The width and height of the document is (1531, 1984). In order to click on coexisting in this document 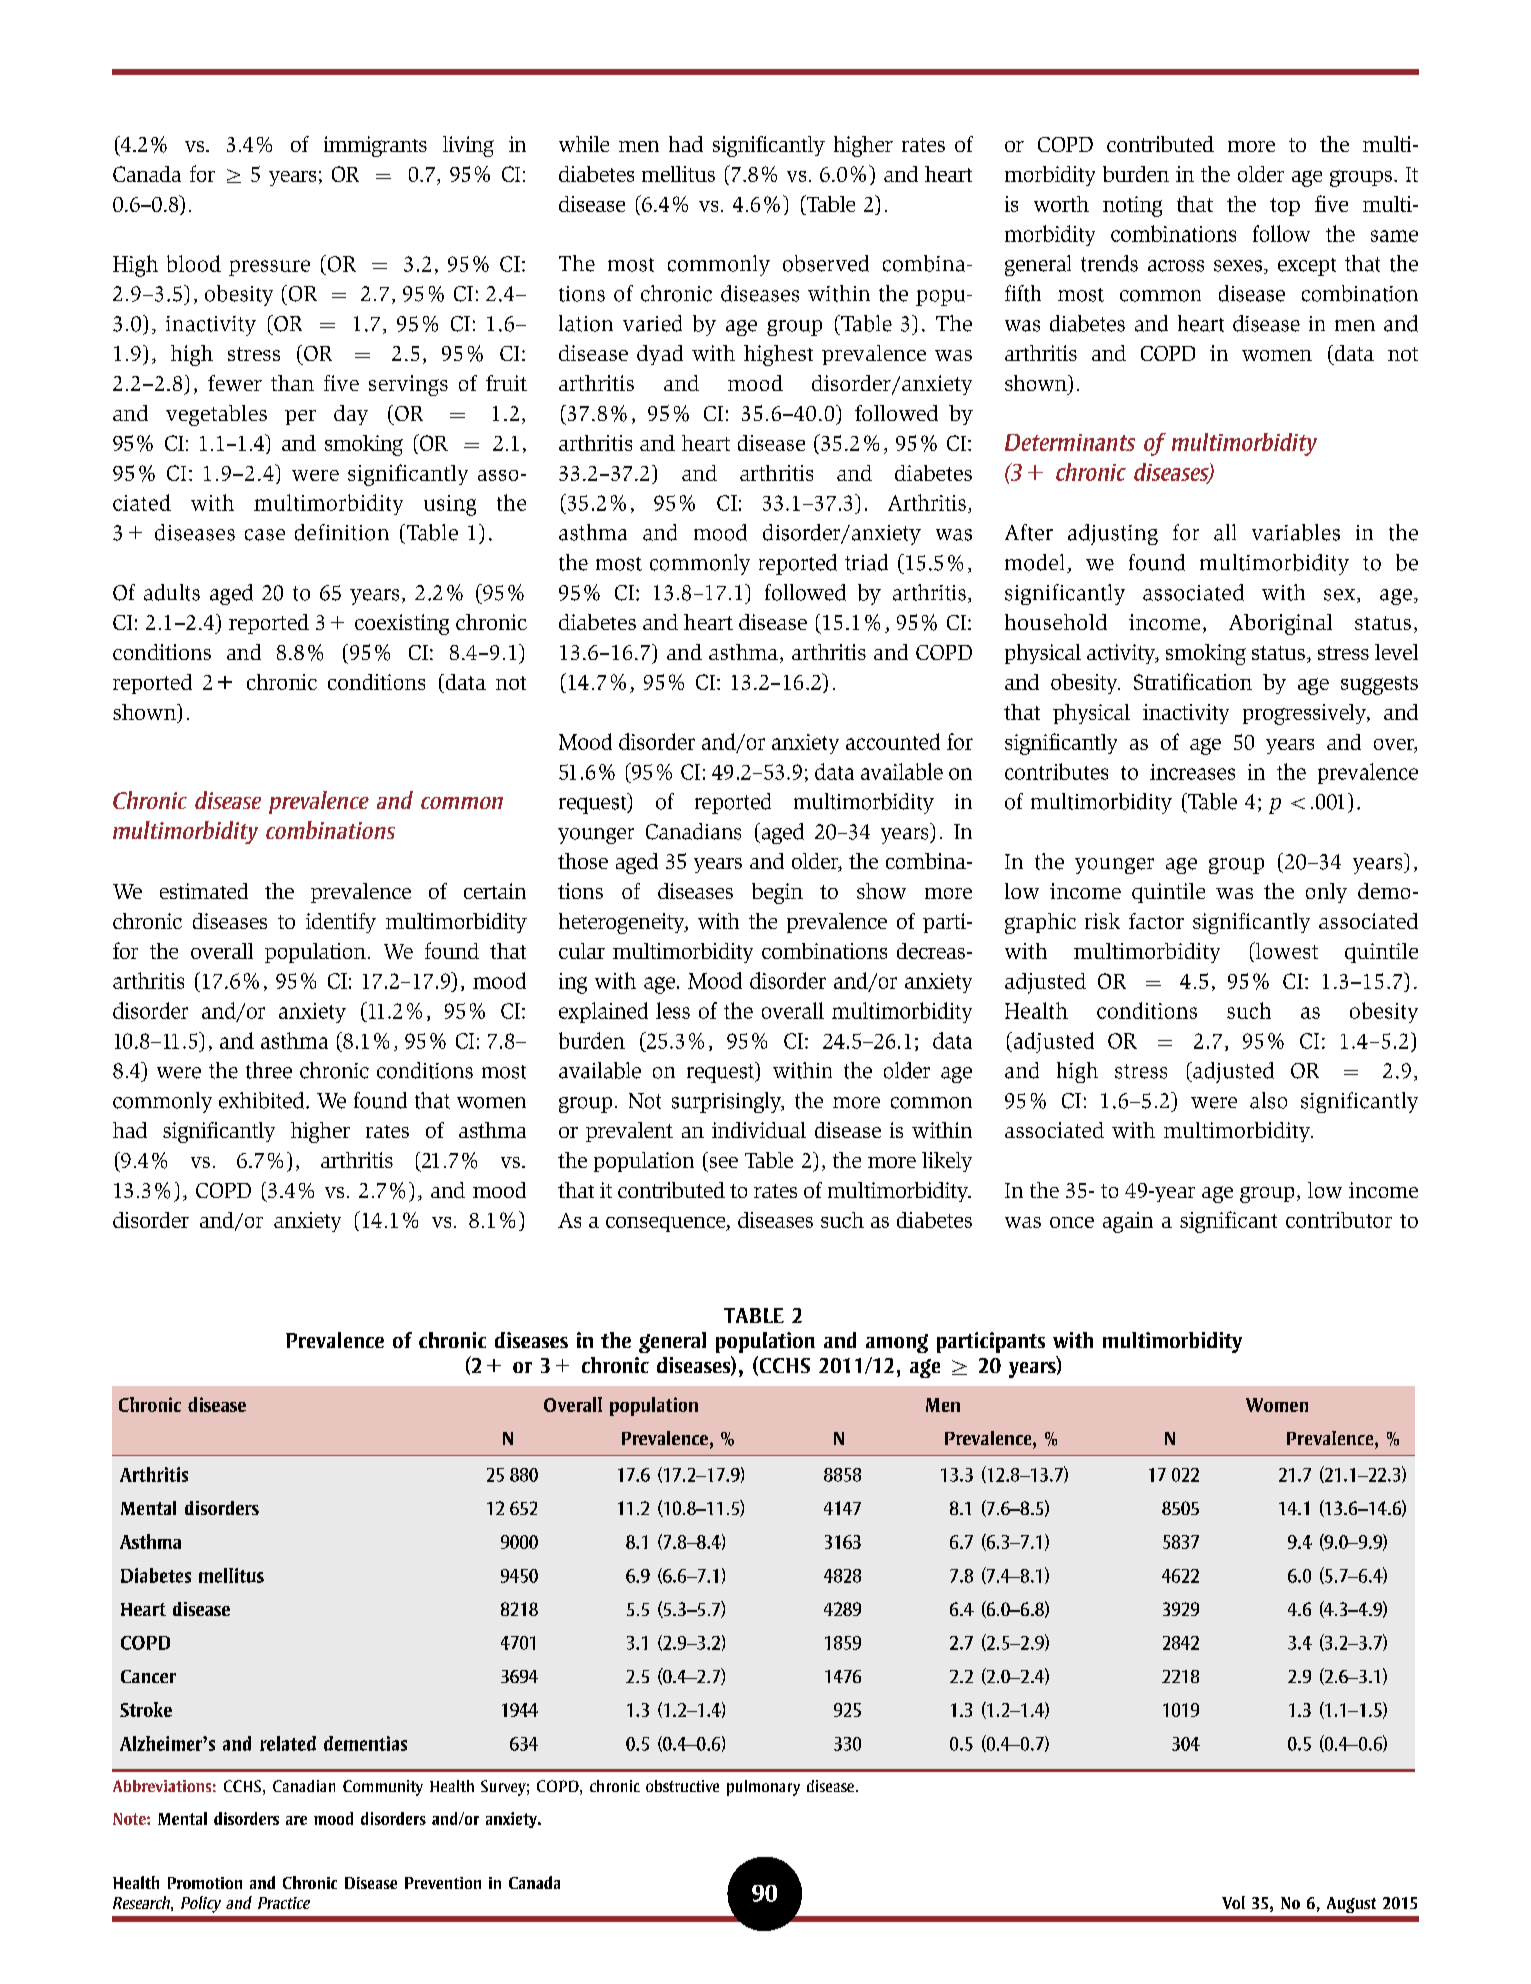, I will do `click(402, 624)`.
